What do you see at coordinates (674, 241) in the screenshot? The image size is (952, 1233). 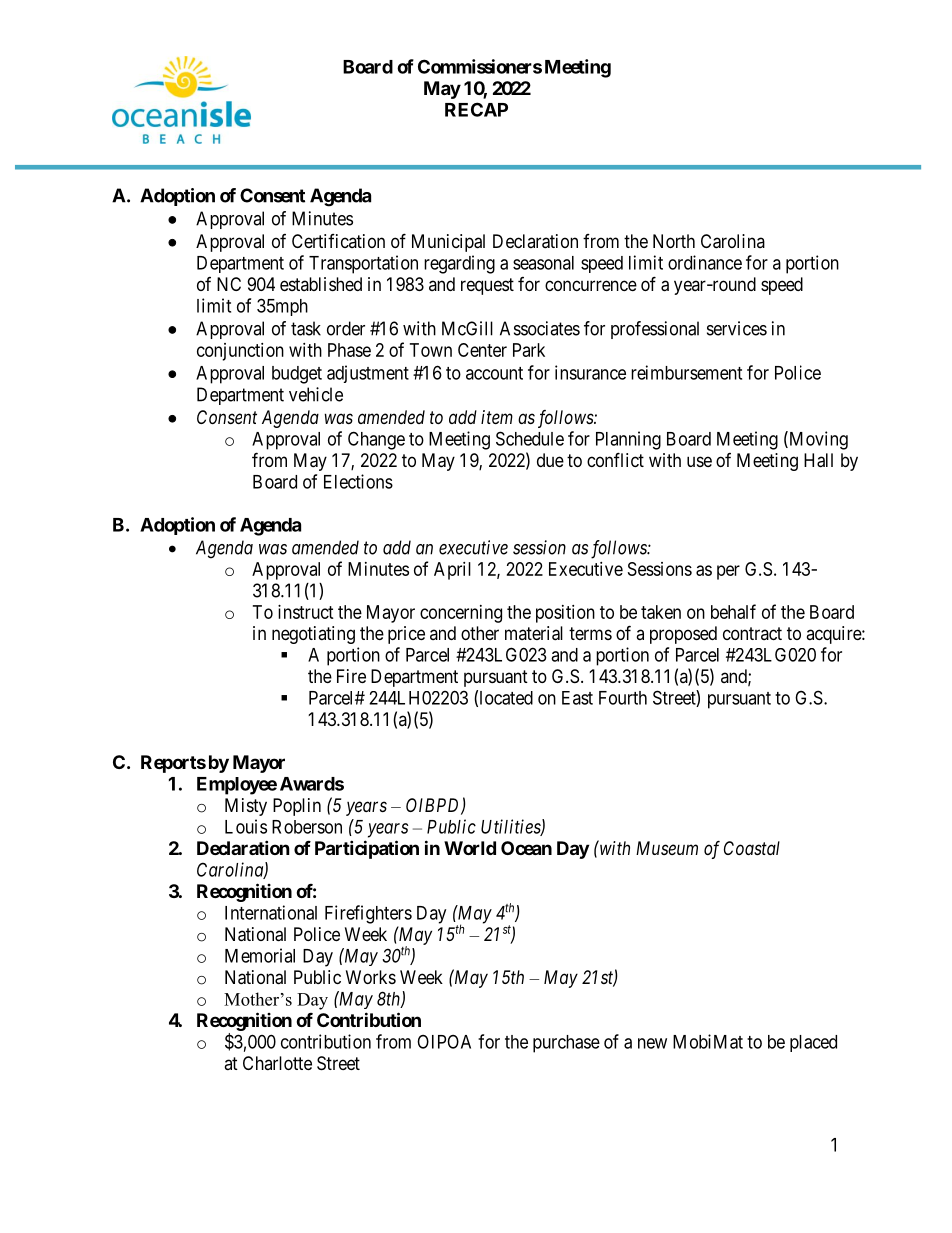 I see `North` at bounding box center [674, 241].
